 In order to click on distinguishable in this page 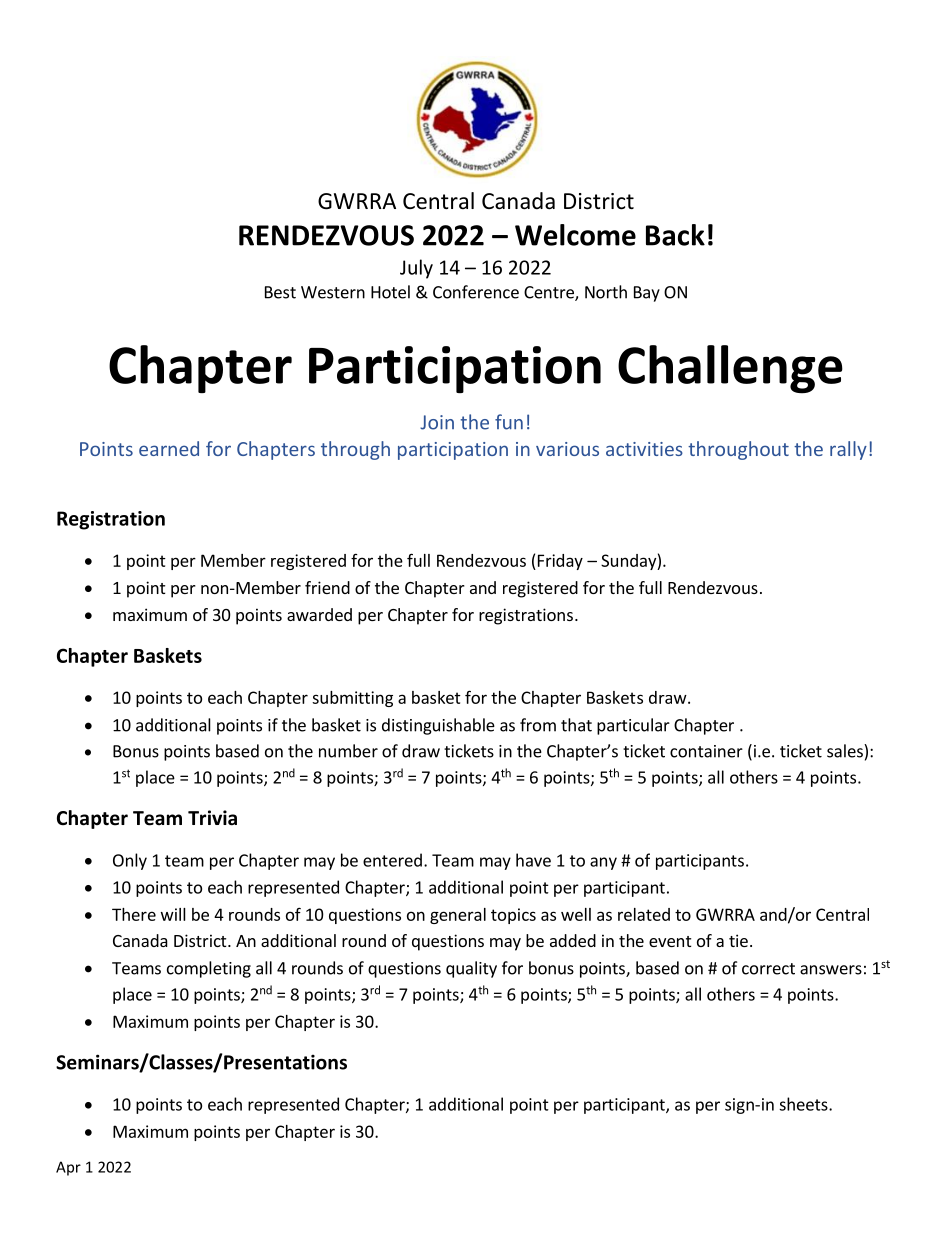, I will do `click(438, 726)`.
